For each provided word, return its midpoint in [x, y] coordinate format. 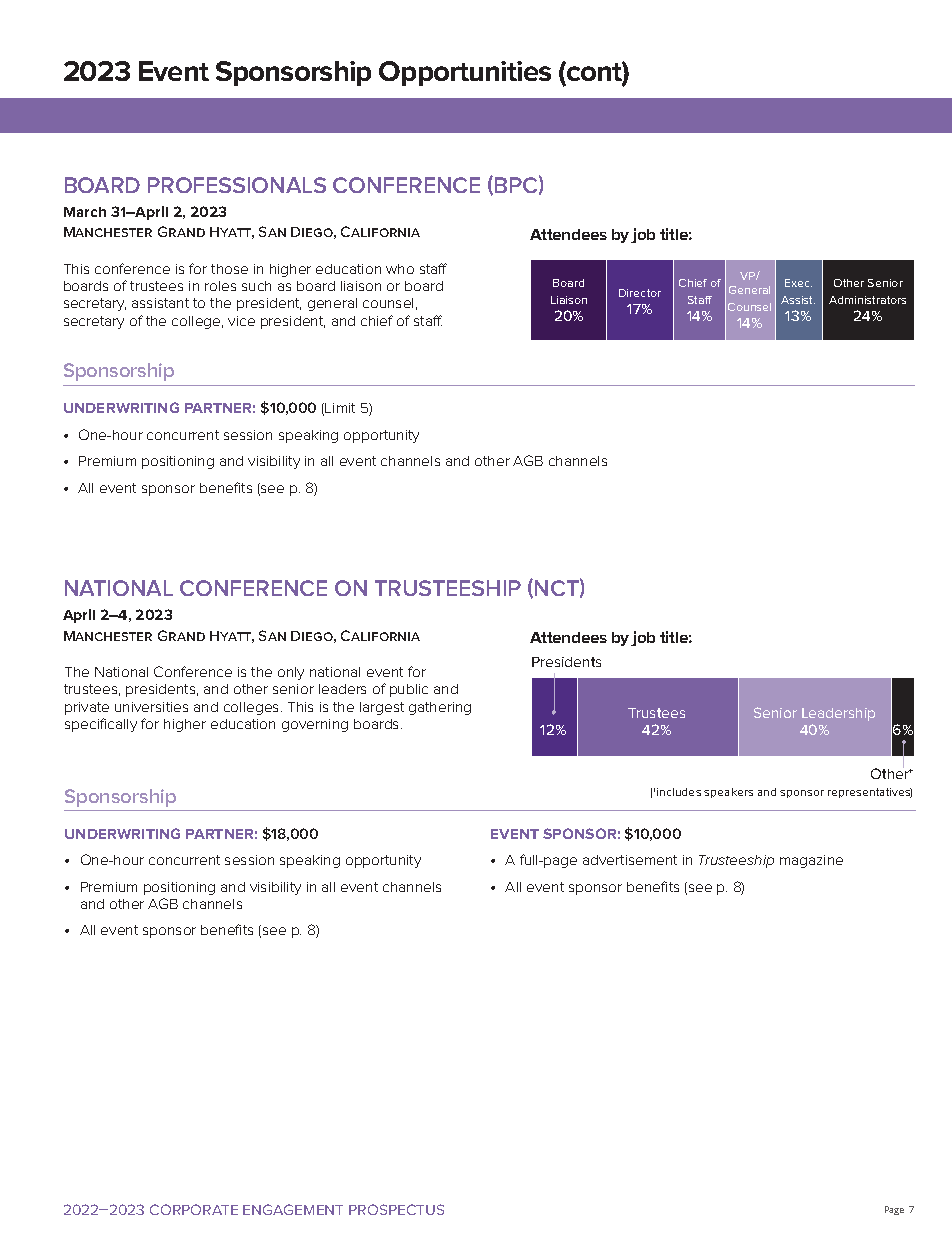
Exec [798, 283]
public [409, 690]
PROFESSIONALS [237, 185]
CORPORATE [194, 1209]
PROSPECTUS [396, 1209]
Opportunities [465, 73]
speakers [728, 793]
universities [151, 707]
